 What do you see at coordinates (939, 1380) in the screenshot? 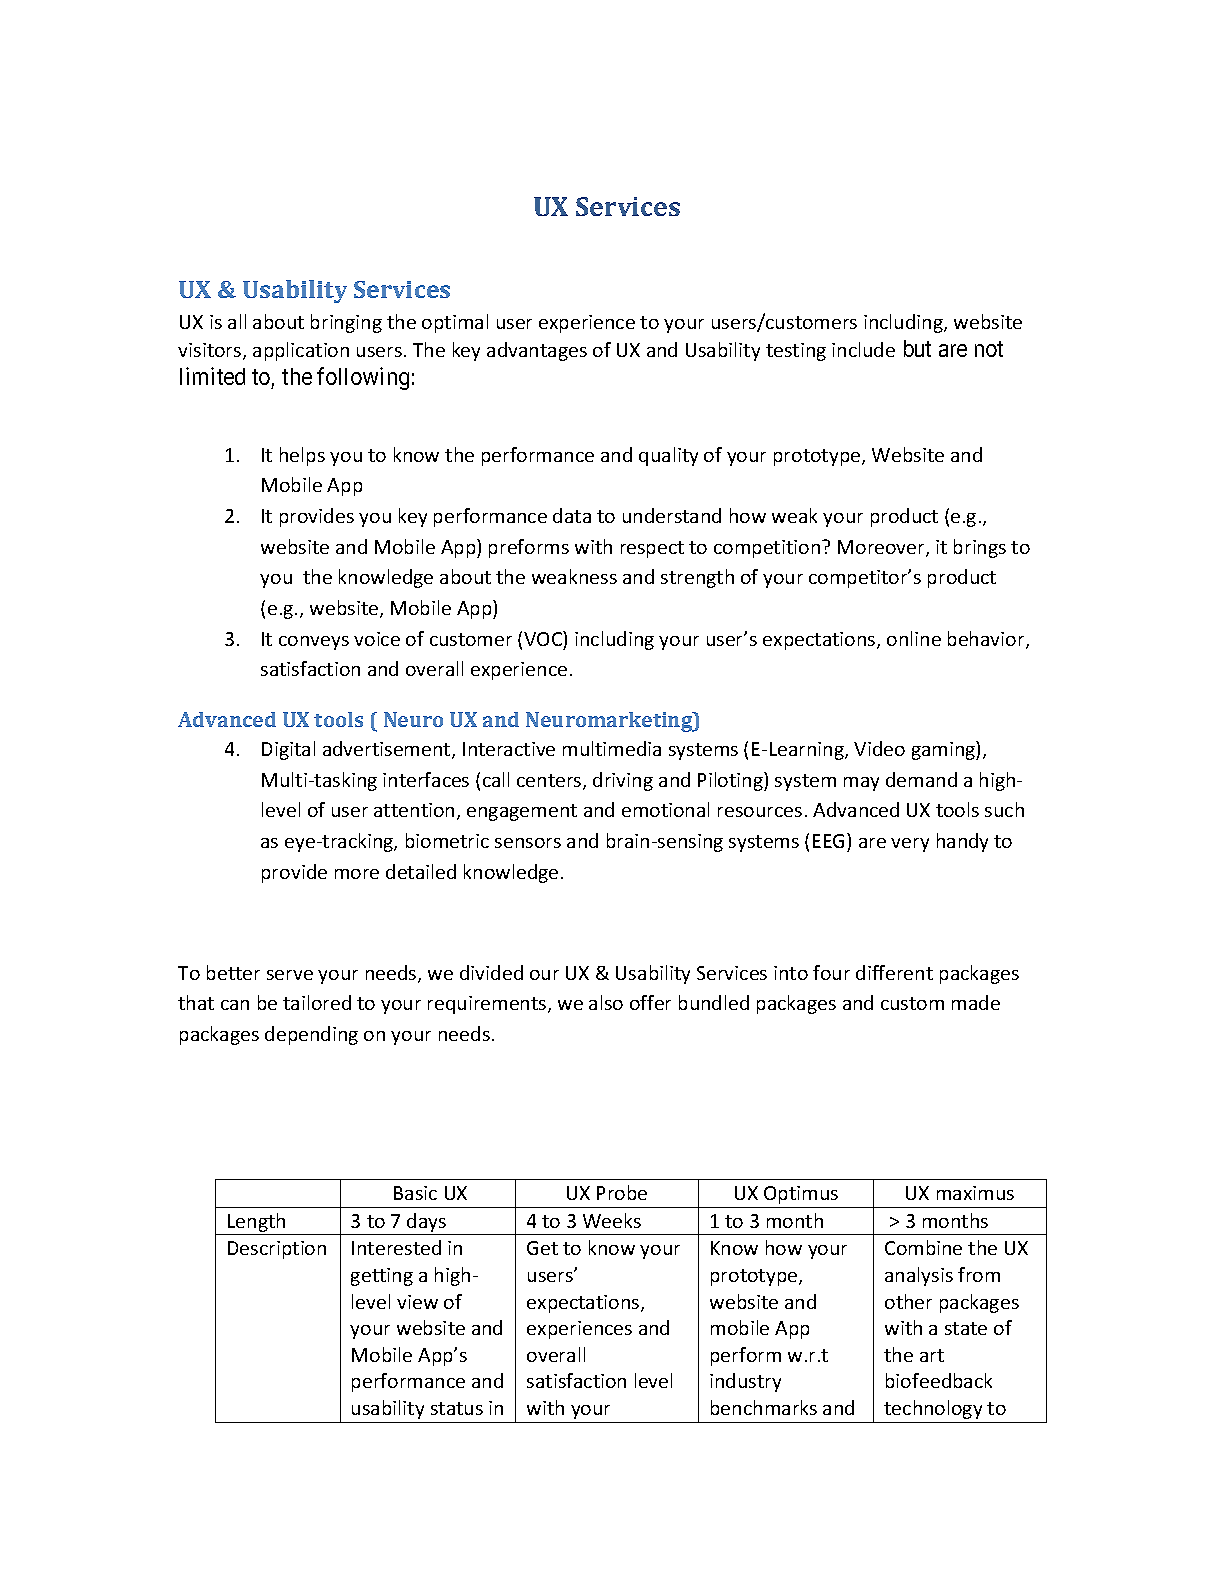
I see `biofeedback` at bounding box center [939, 1380].
